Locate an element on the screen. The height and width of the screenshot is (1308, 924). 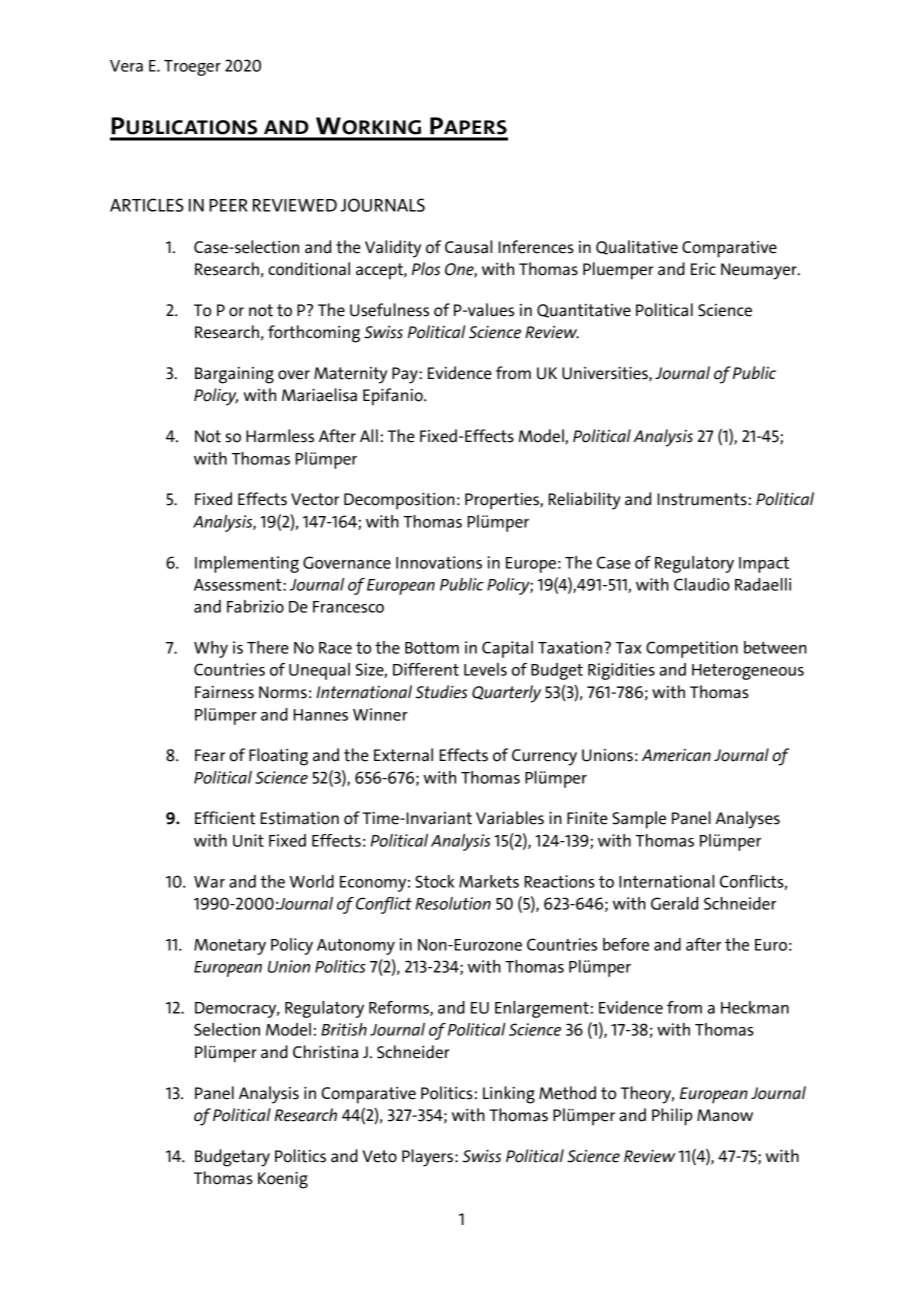
Philip is located at coordinates (672, 1117).
